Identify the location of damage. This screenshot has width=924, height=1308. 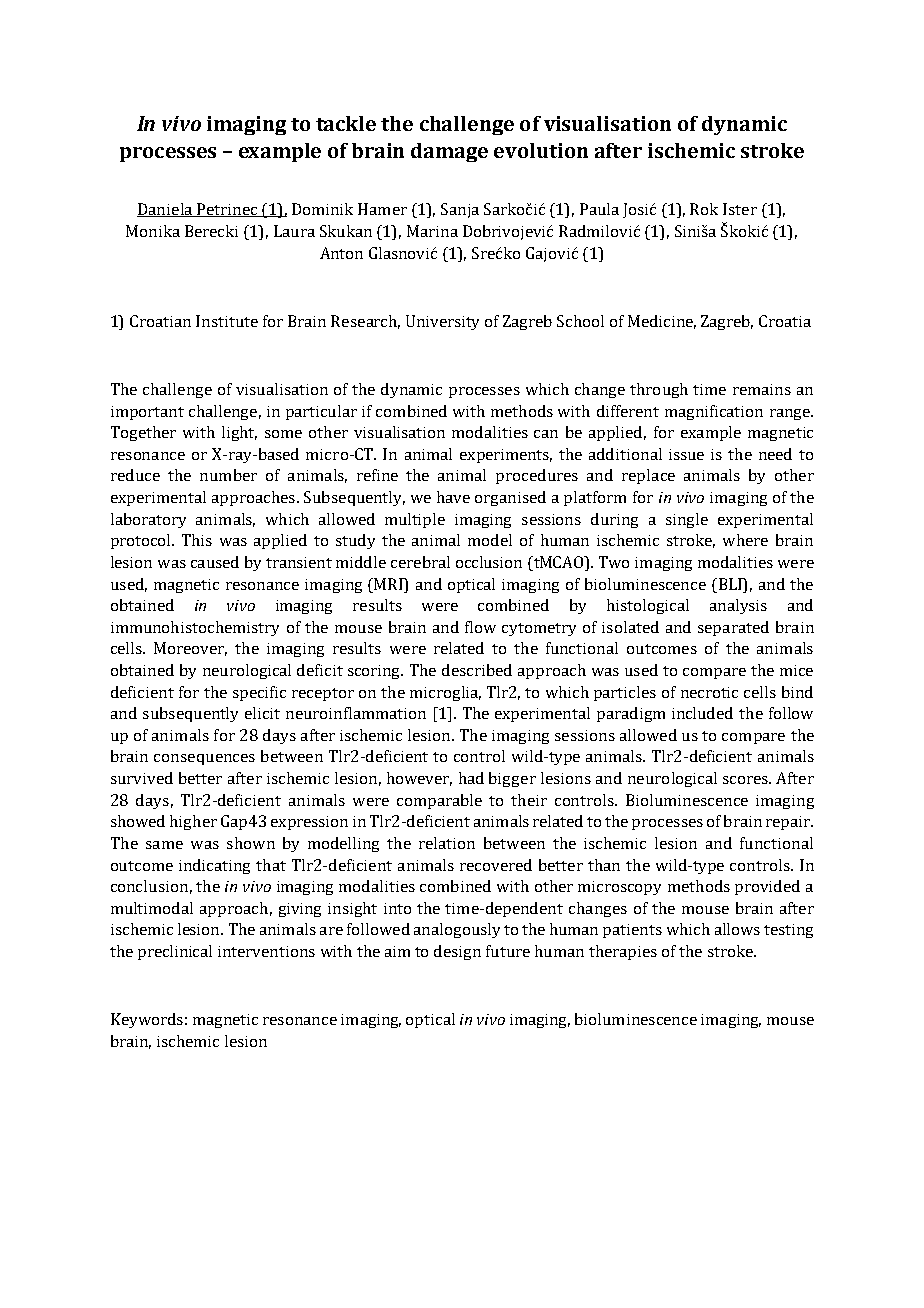
(449, 152).
